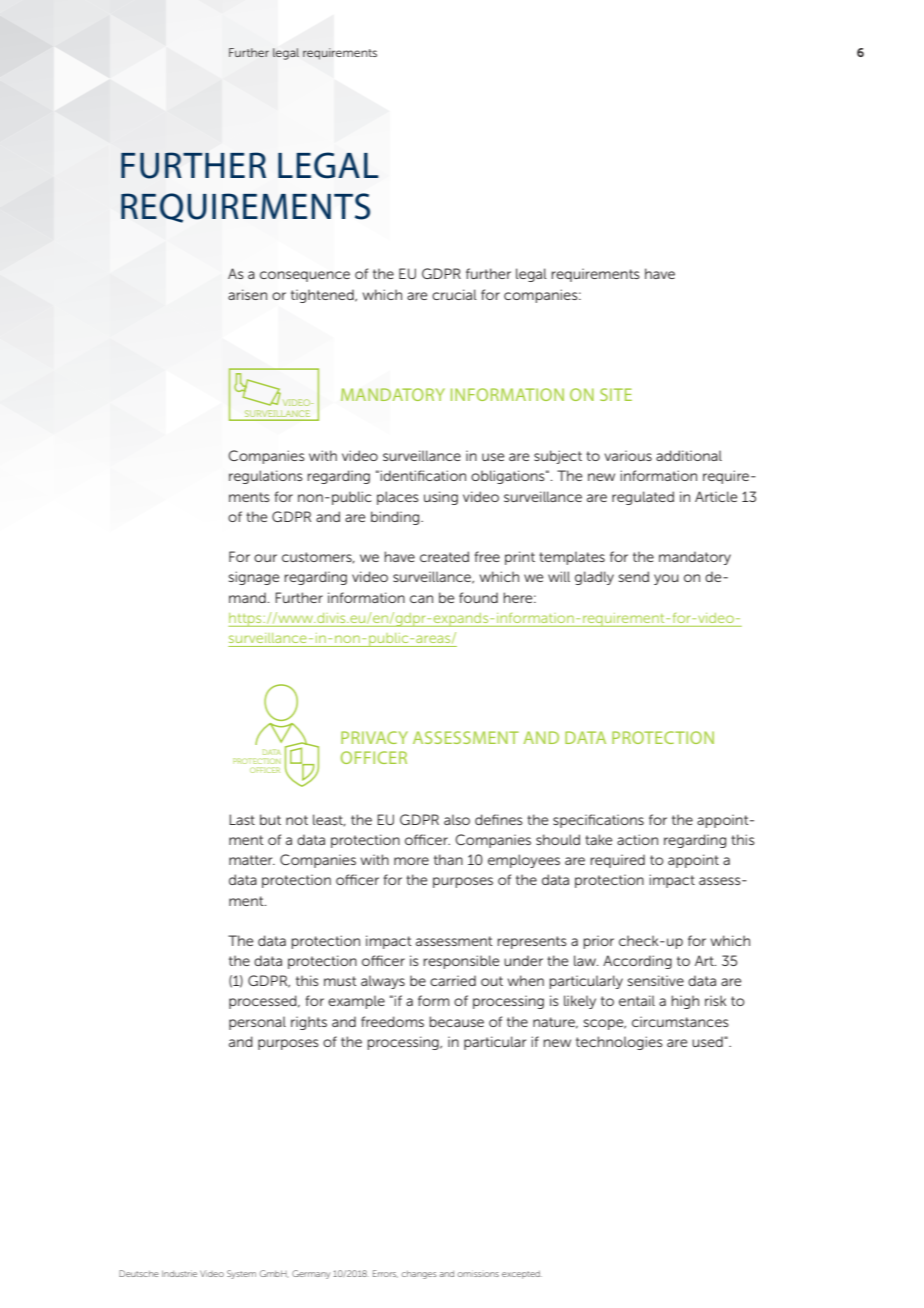 The width and height of the screenshot is (924, 1308). I want to click on System, so click(241, 1274).
